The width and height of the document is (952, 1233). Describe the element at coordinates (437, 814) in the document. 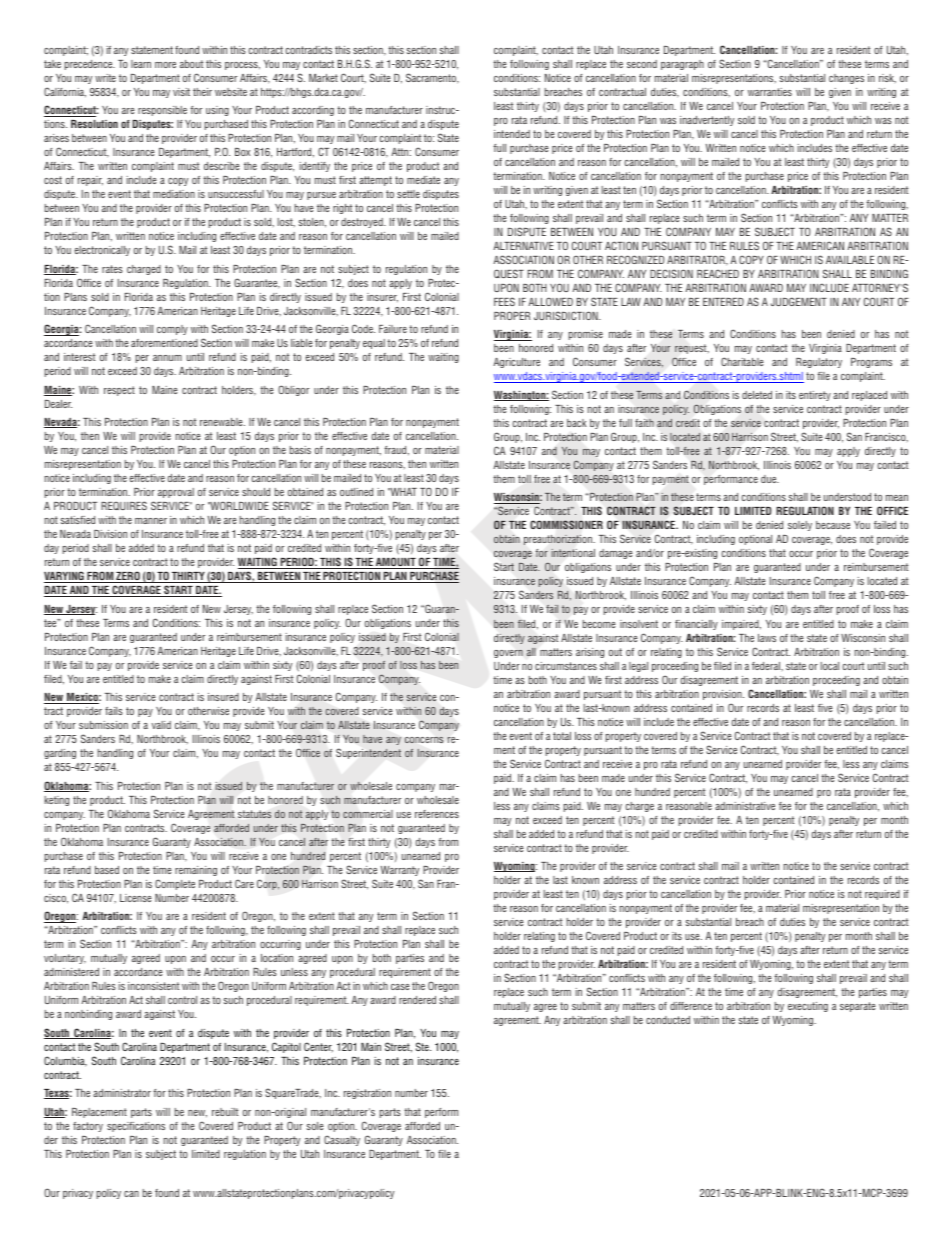

I see `references` at that location.
